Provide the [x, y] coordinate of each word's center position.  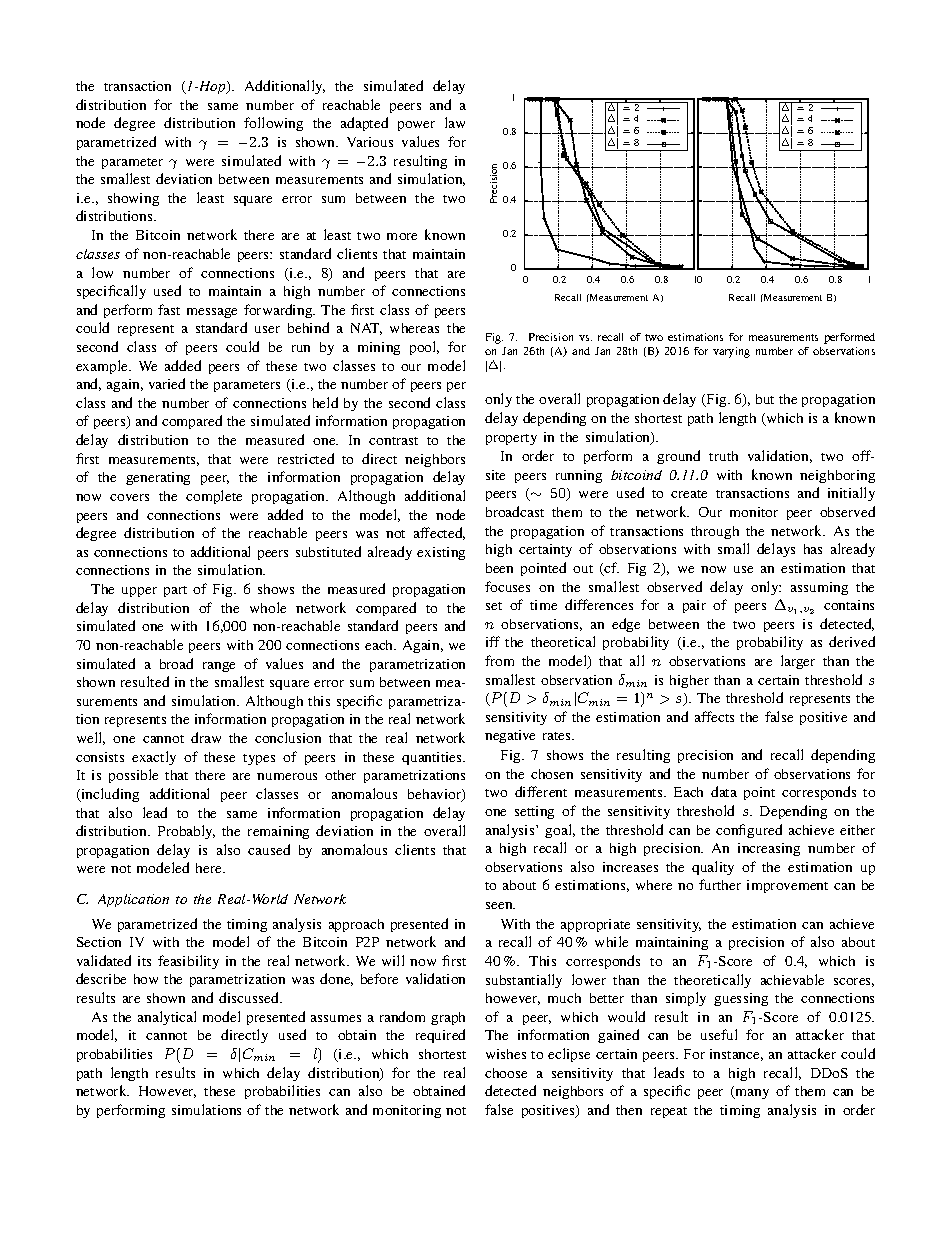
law [455, 122]
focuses [507, 586]
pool [424, 348]
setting [534, 812]
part [175, 591]
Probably [186, 832]
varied [167, 383]
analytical [167, 1018]
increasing [769, 849]
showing [133, 199]
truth [723, 456]
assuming [819, 588]
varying [731, 352]
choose [506, 1073]
